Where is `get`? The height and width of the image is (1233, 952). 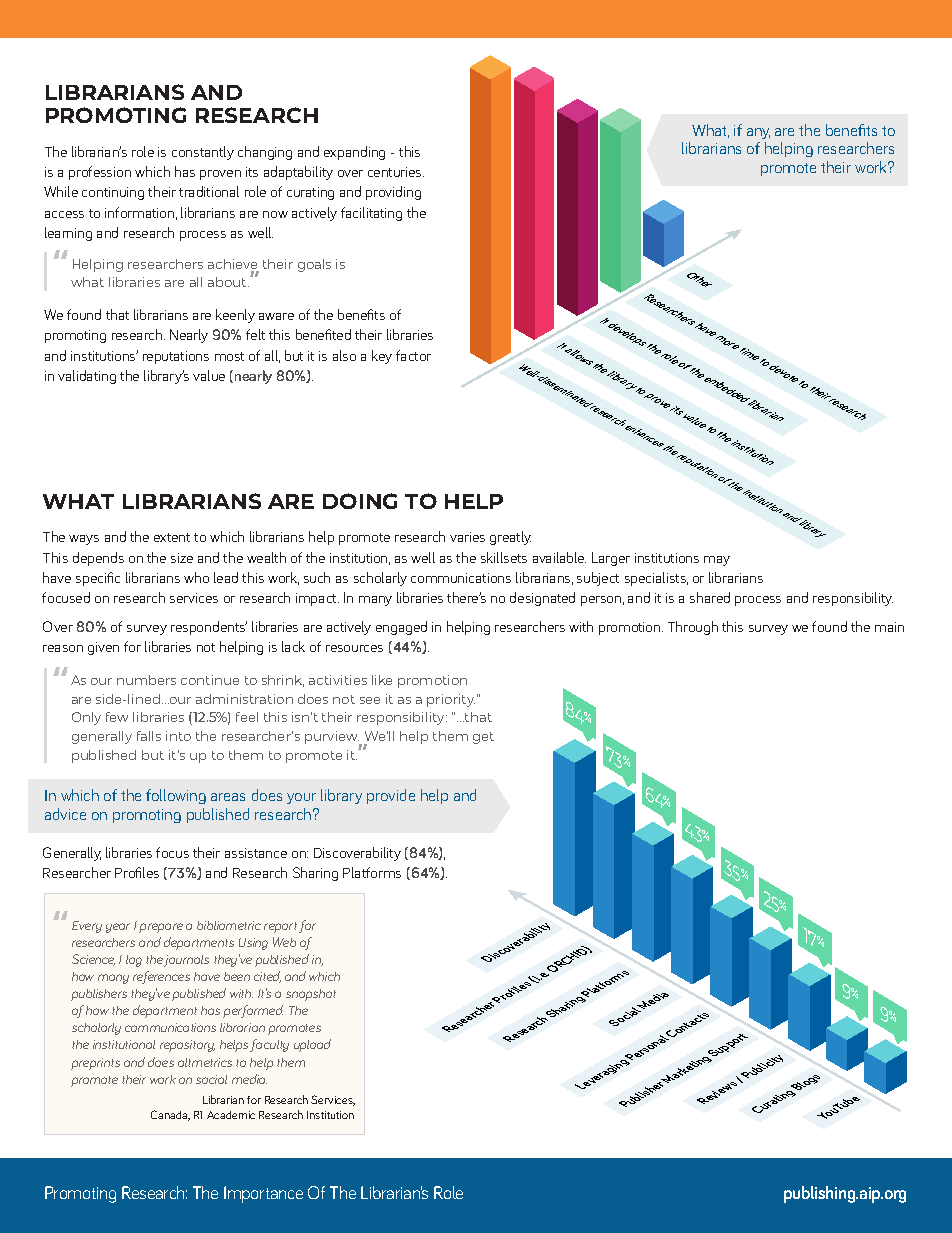 get is located at coordinates (483, 738).
